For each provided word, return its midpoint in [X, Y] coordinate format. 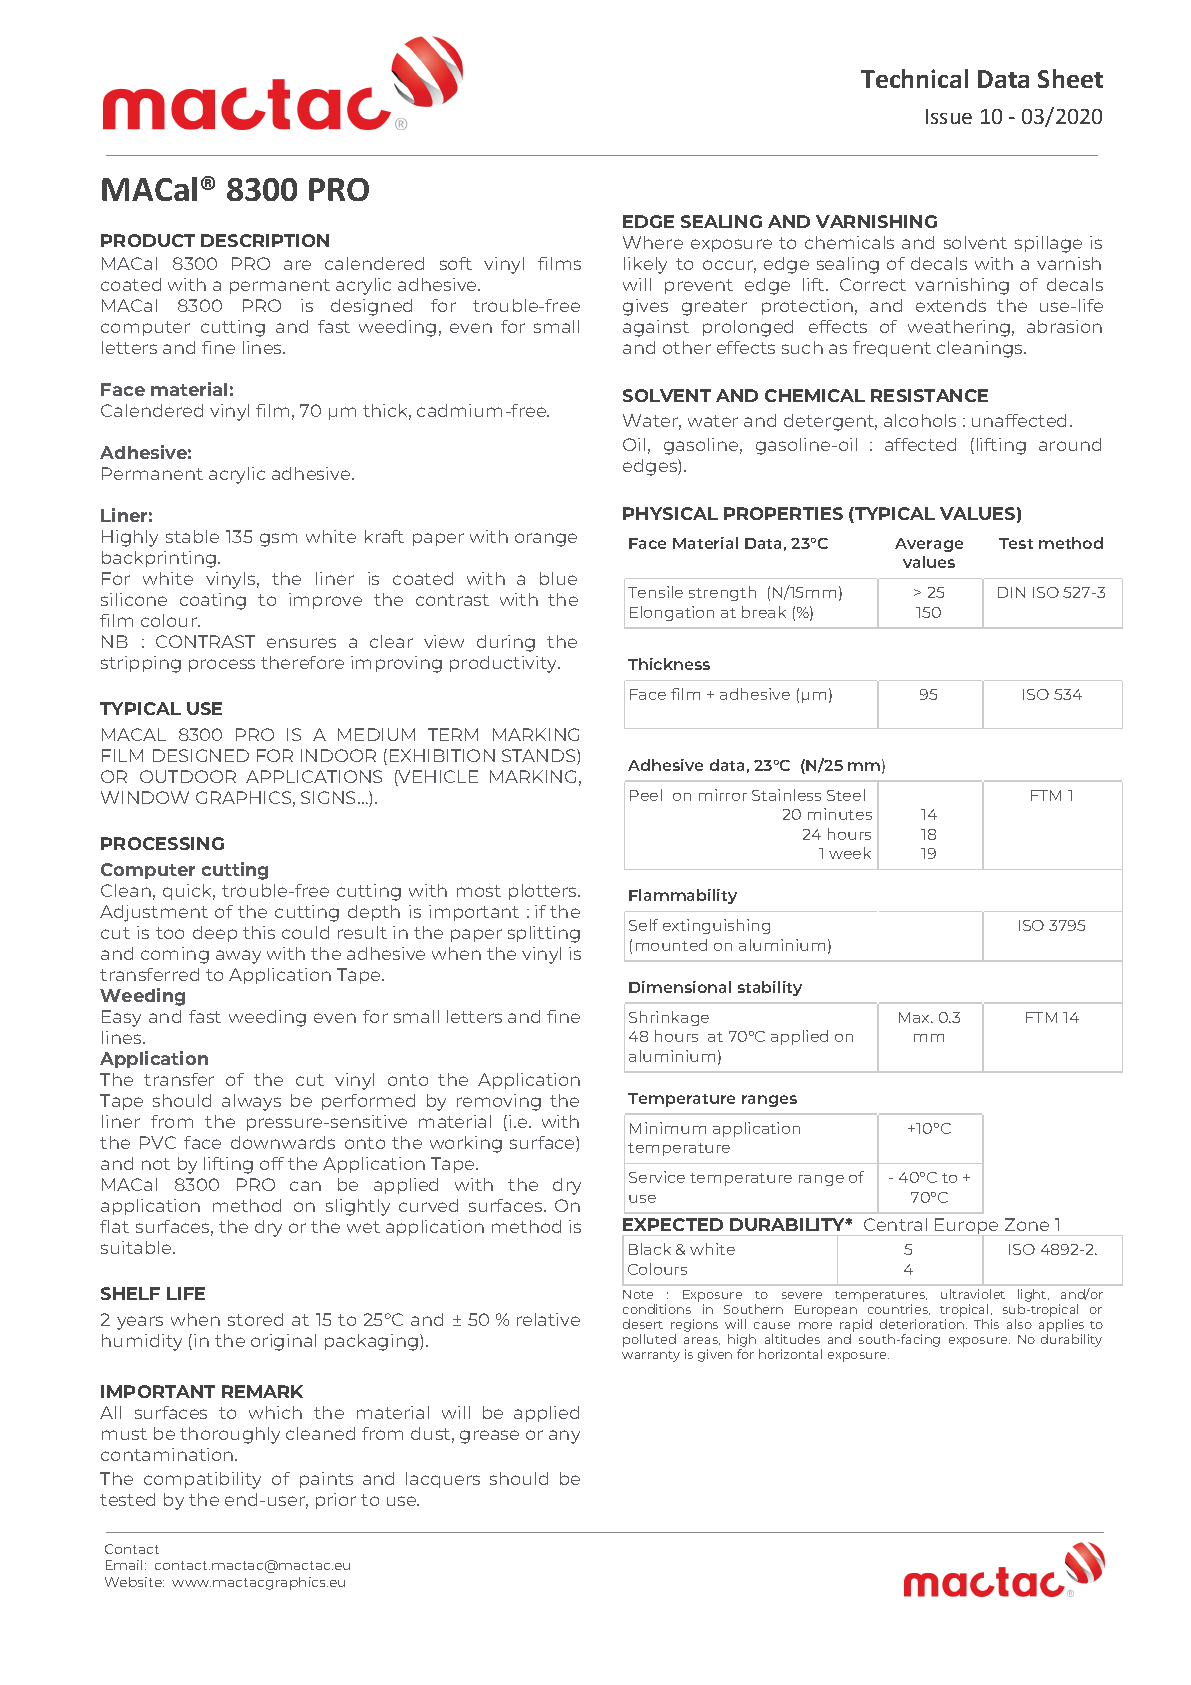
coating [213, 601]
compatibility [202, 1480]
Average [929, 545]
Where [653, 242]
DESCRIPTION [265, 240]
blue [558, 578]
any [564, 1437]
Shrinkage [669, 1018]
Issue [949, 116]
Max [916, 1017]
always [251, 1102]
